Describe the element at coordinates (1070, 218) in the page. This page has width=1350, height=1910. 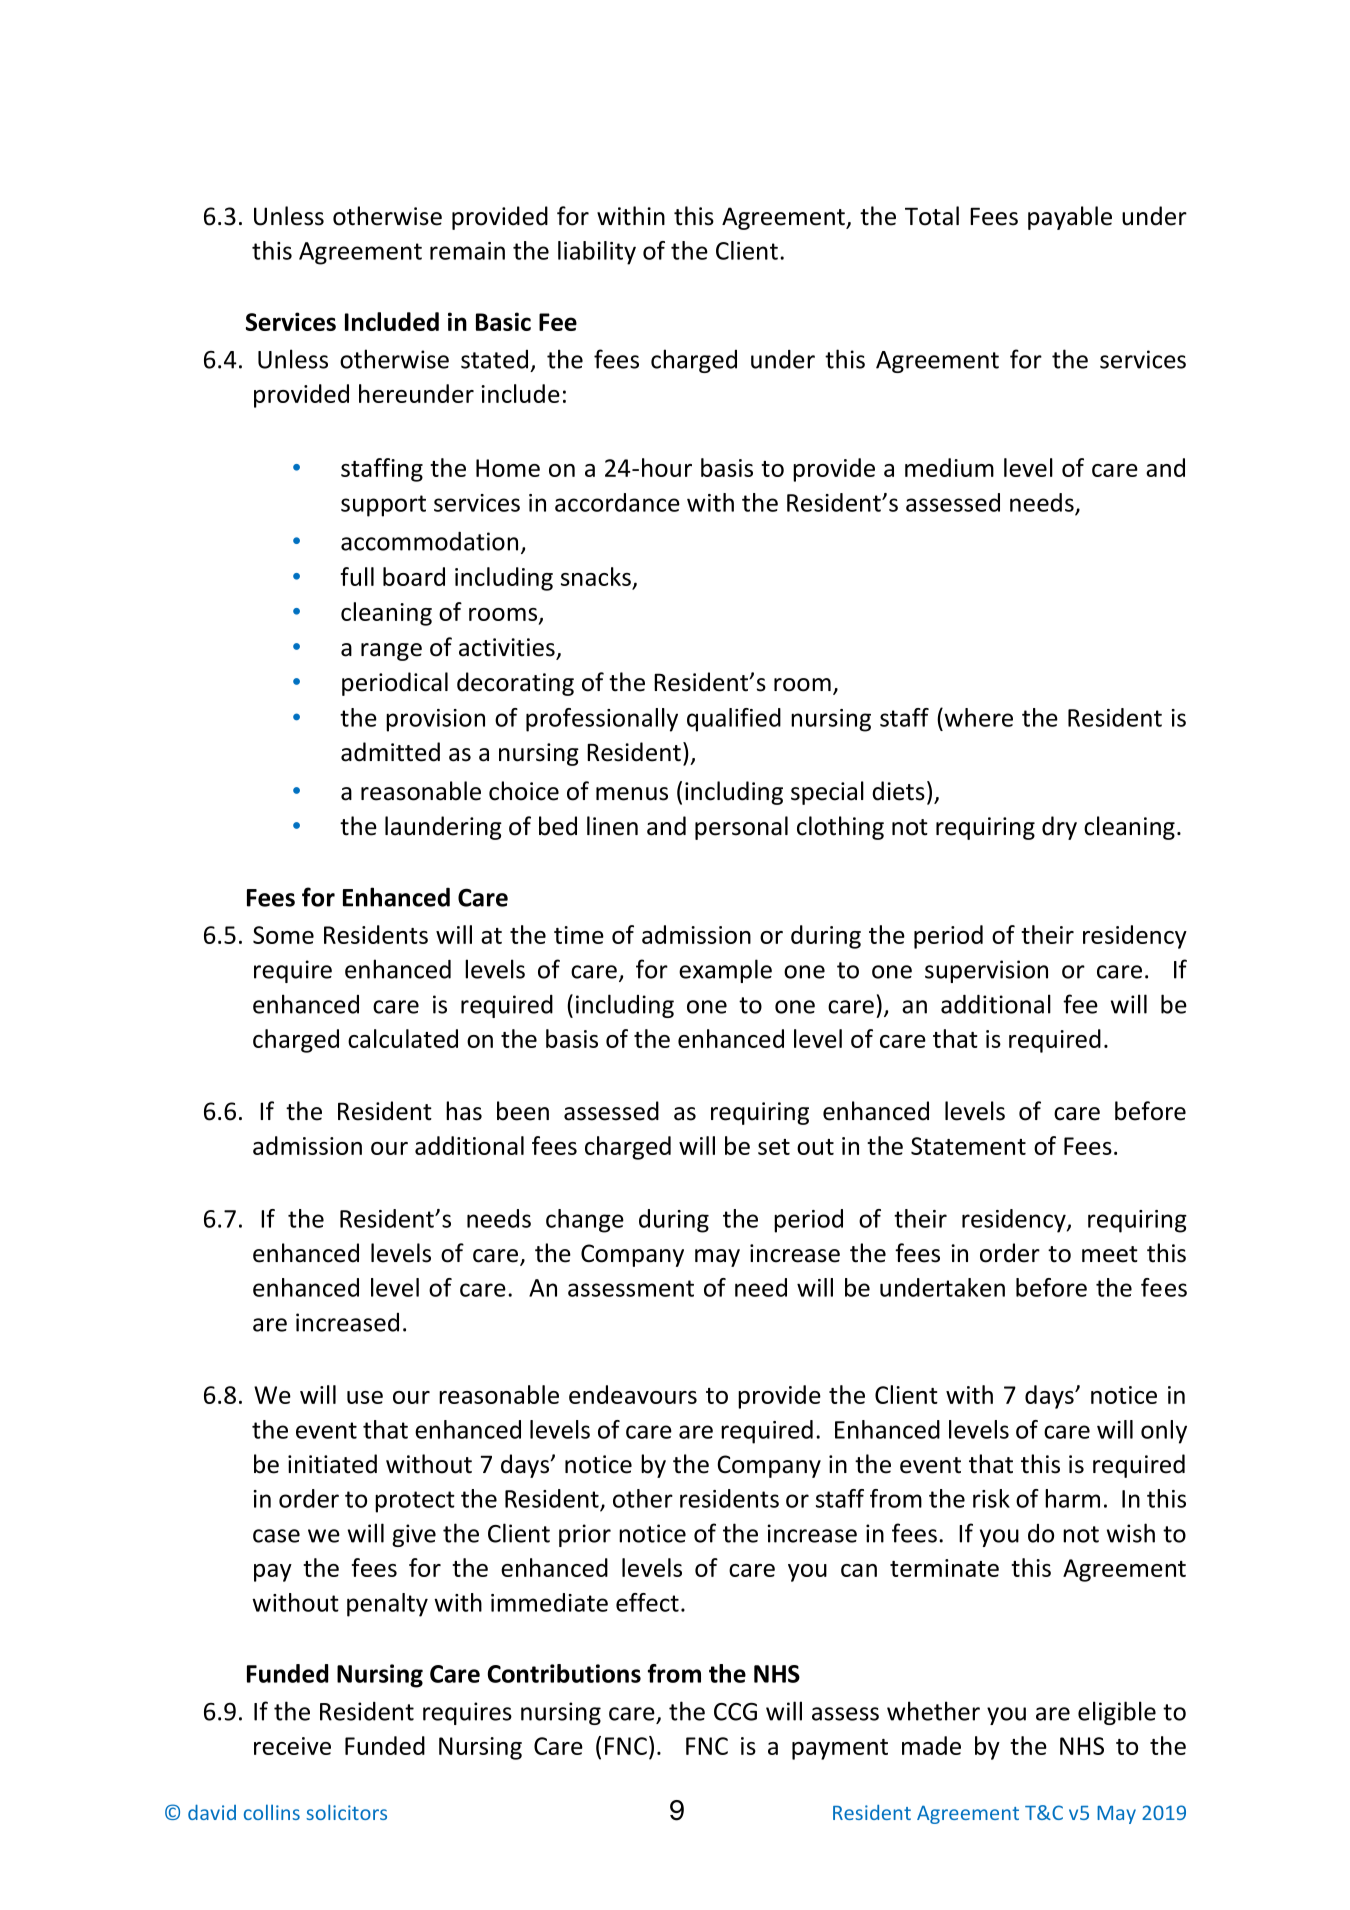
I see `payable` at that location.
